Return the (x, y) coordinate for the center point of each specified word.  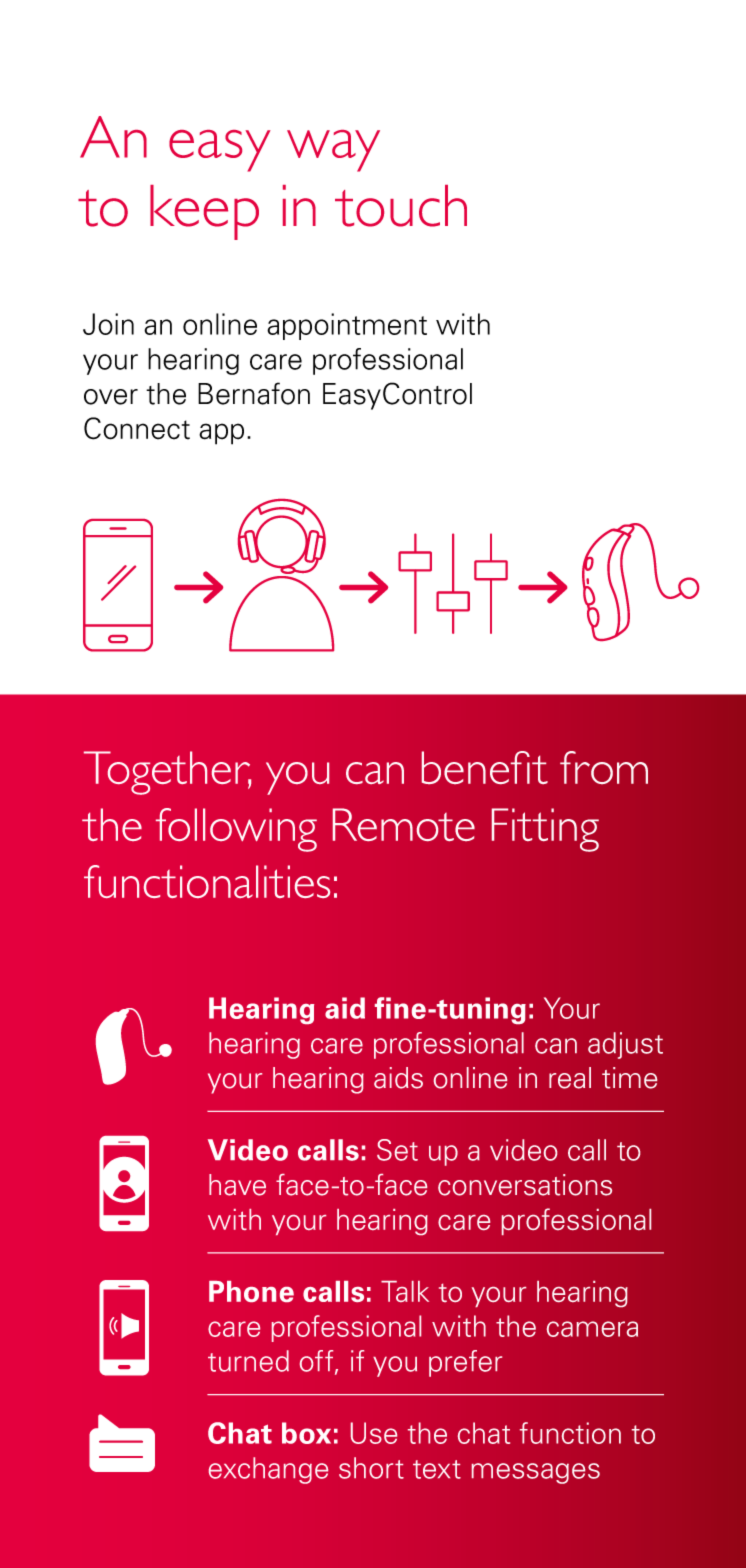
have (237, 1185)
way (333, 151)
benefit (485, 767)
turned (248, 1361)
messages (536, 1473)
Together (167, 773)
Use (374, 1433)
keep (204, 212)
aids (398, 1078)
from (604, 767)
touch (401, 206)
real (570, 1078)
